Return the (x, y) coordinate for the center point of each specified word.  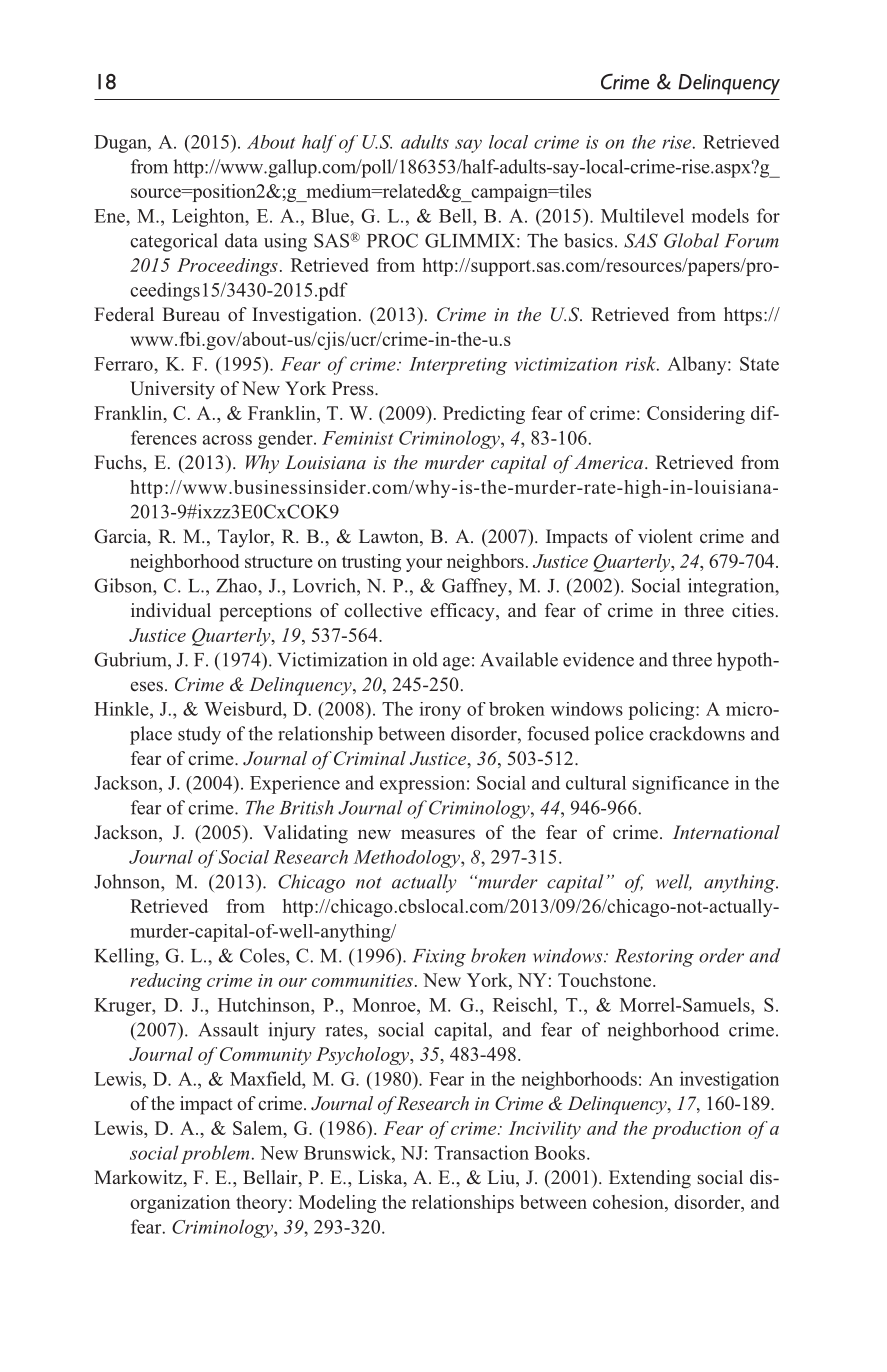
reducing (166, 982)
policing (663, 711)
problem (215, 1154)
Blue (331, 215)
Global (691, 240)
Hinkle (122, 709)
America (608, 462)
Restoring (654, 958)
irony (440, 711)
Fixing (439, 958)
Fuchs (119, 462)
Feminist (357, 438)
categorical (174, 242)
